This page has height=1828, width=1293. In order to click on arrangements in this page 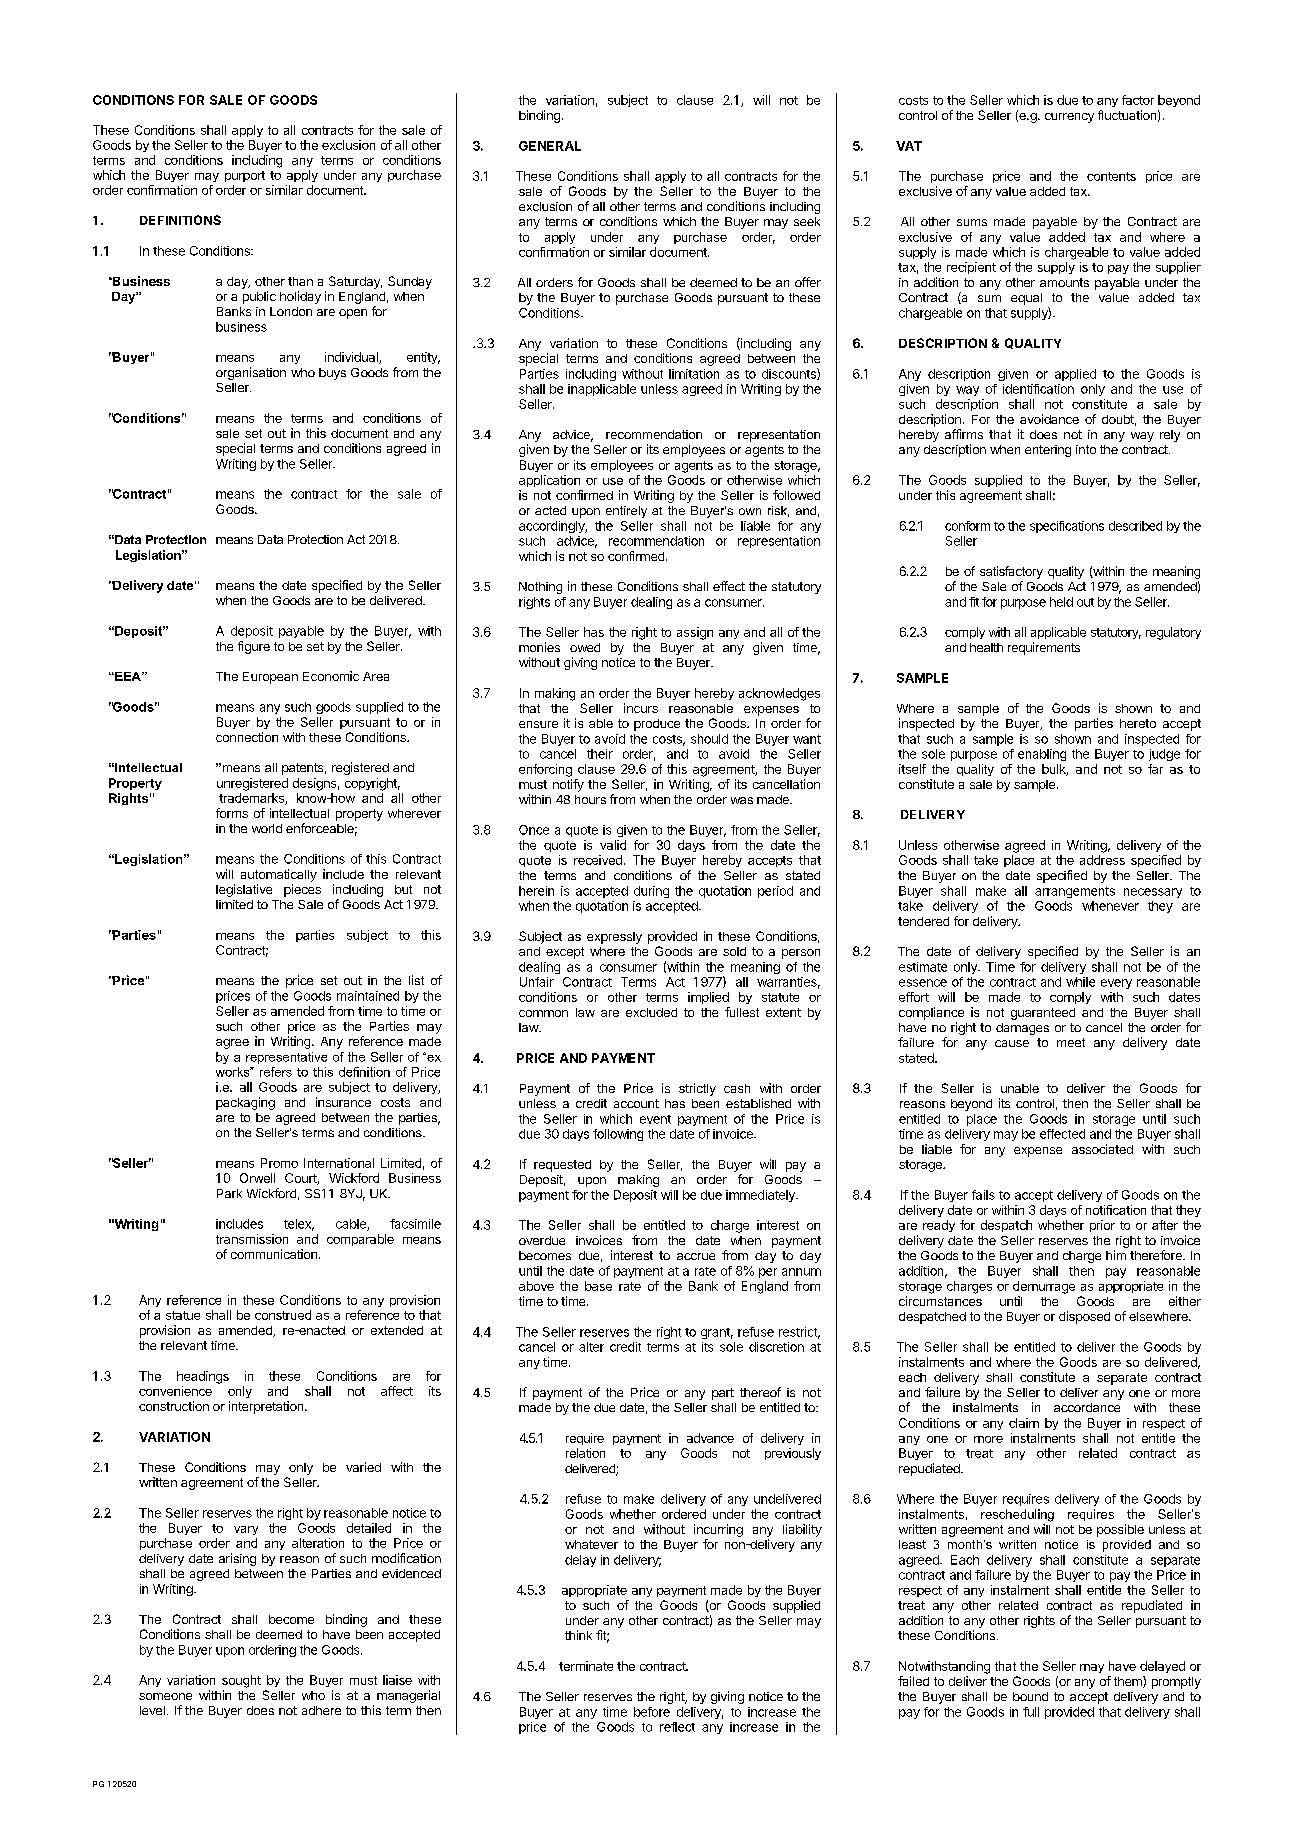, I will do `click(1075, 892)`.
